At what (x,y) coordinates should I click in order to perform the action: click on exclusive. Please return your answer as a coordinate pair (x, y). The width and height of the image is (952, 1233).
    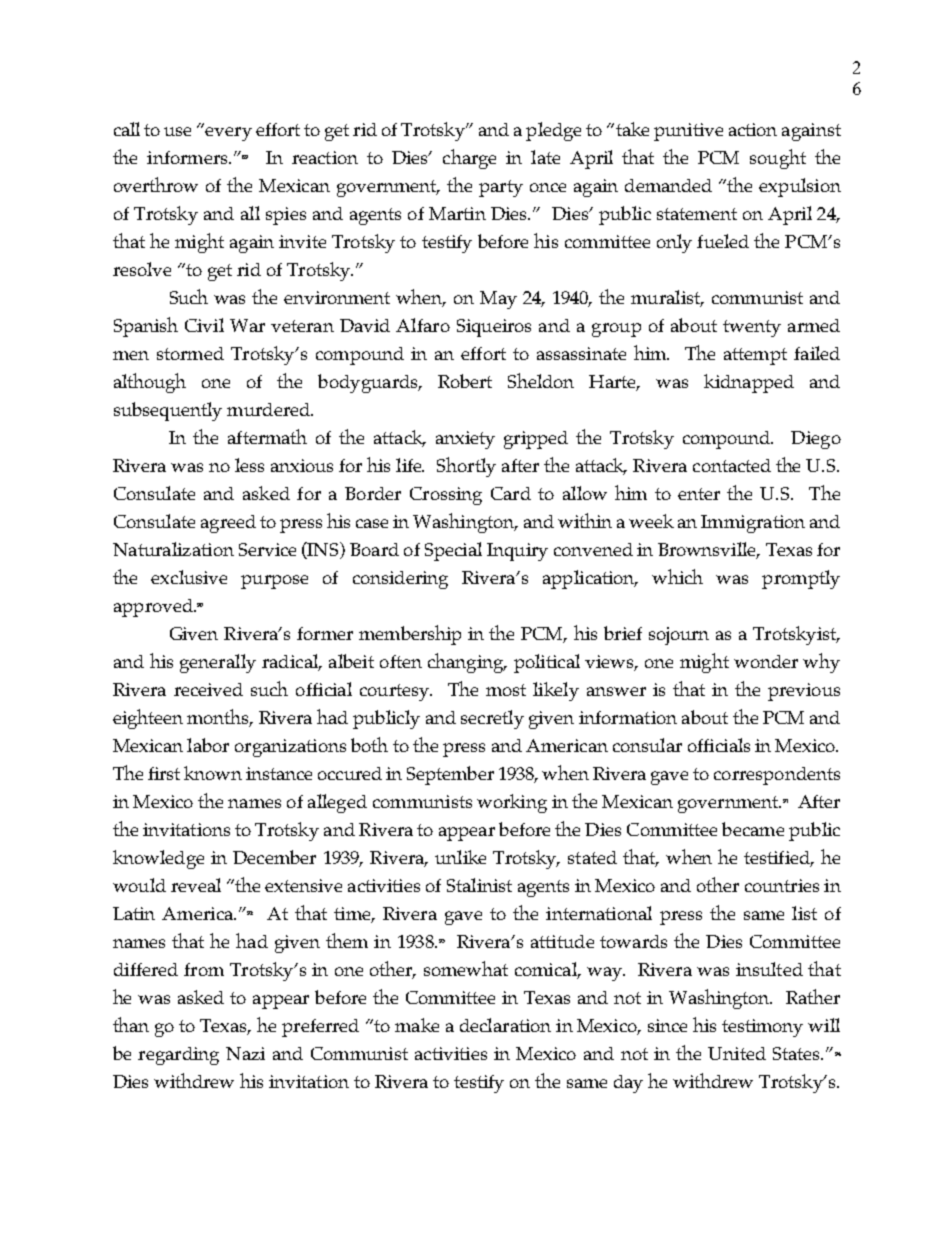
    Looking at the image, I should click on (189, 577).
